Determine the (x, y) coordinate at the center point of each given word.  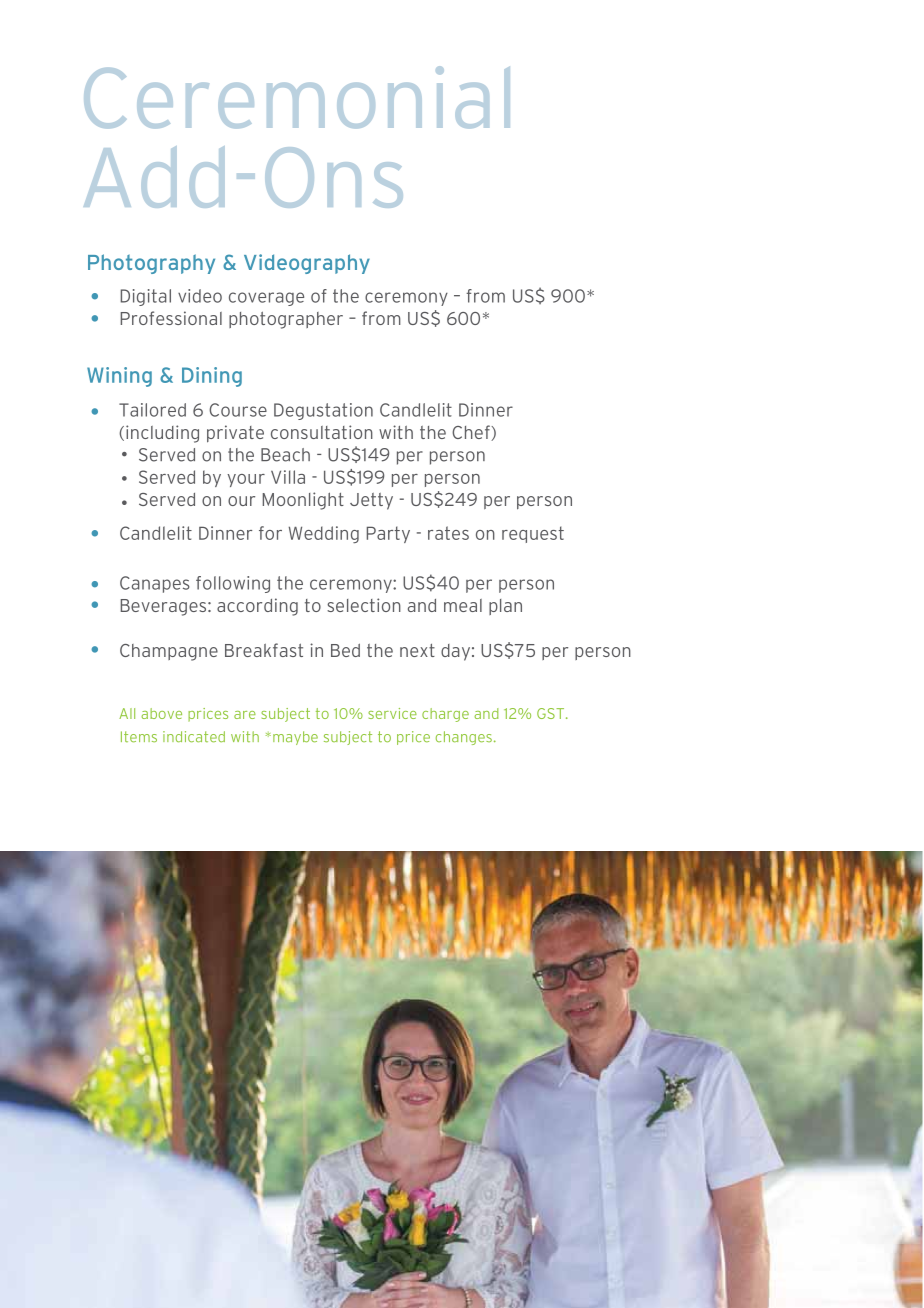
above (161, 713)
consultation (322, 432)
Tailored (152, 410)
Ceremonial (297, 97)
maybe (295, 738)
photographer (286, 320)
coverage (266, 299)
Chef (472, 433)
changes (465, 738)
